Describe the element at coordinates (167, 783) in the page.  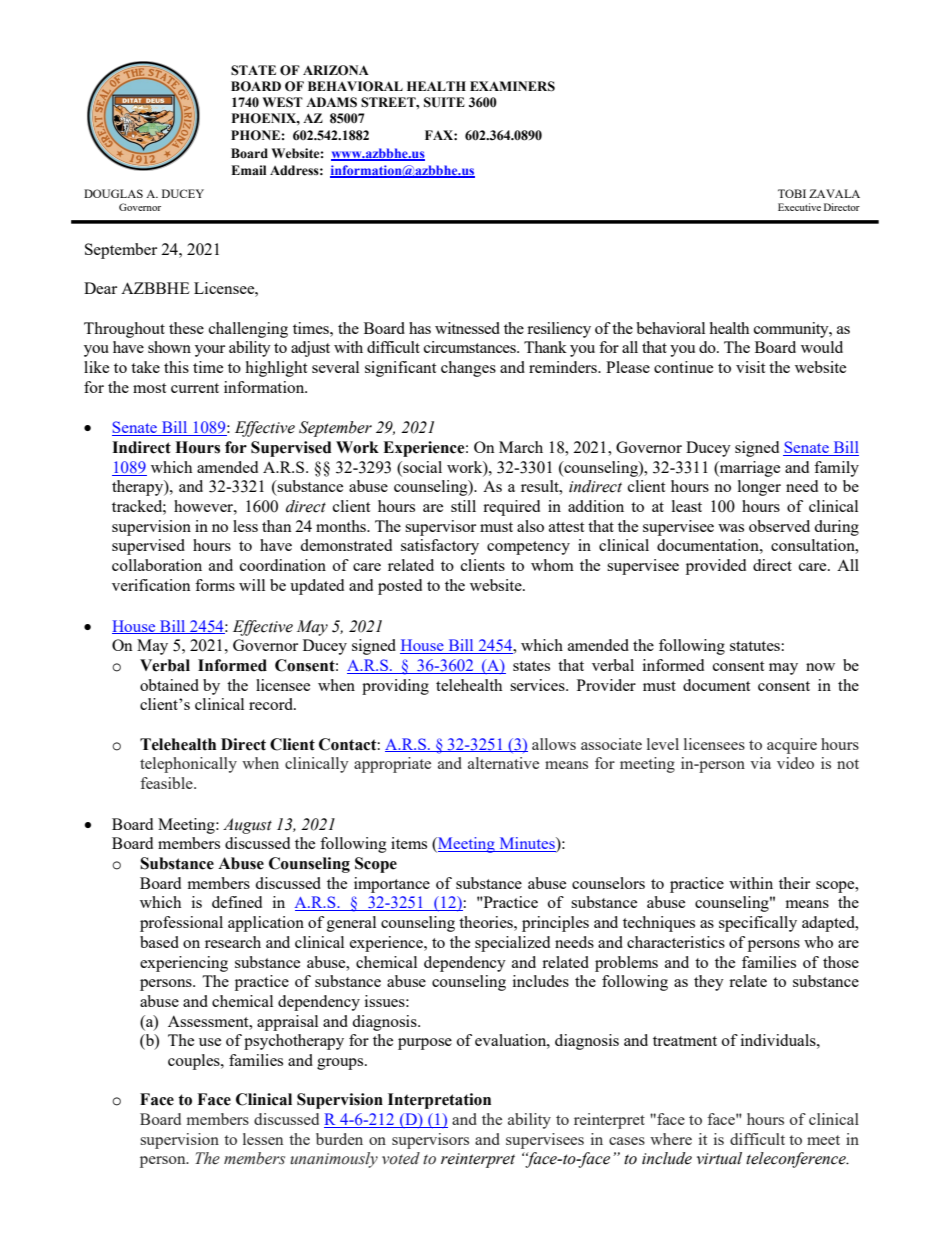
I see `feasible` at that location.
